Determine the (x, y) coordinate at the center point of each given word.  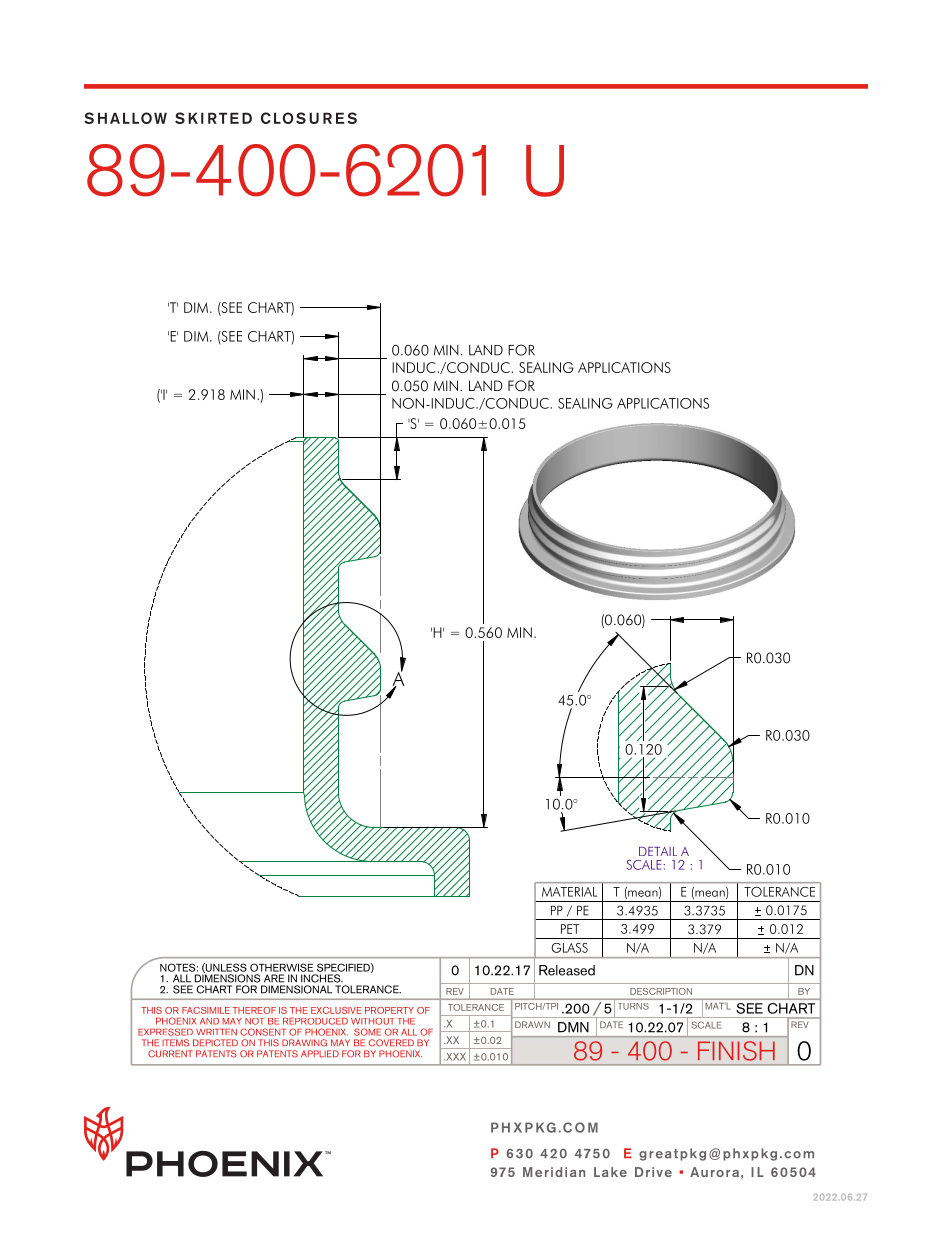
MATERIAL (569, 892)
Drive (653, 1172)
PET (570, 929)
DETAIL (658, 851)
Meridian (554, 1172)
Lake (610, 1172)
